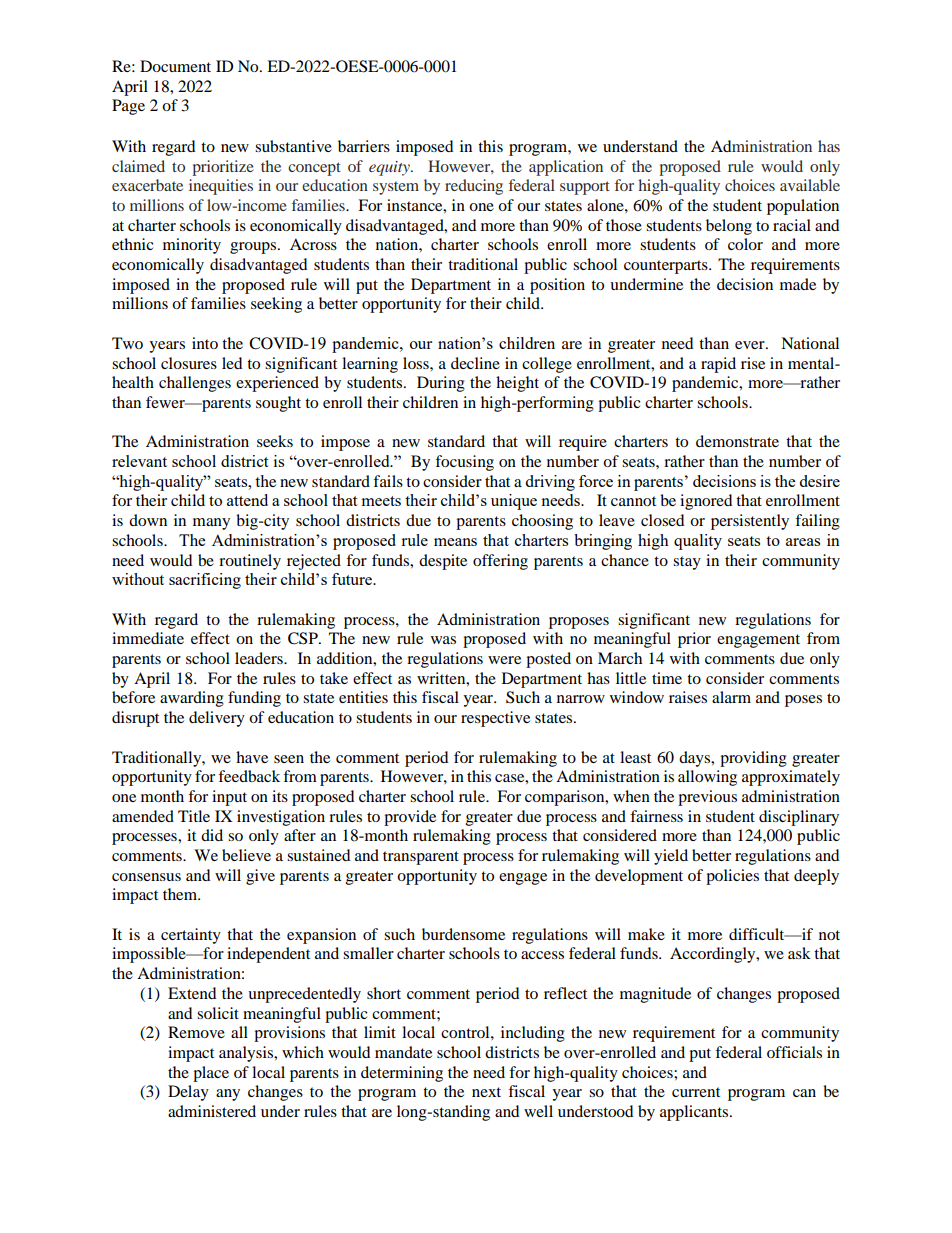 The width and height of the document is (952, 1233). What do you see at coordinates (175, 66) in the document?
I see `Document` at bounding box center [175, 66].
